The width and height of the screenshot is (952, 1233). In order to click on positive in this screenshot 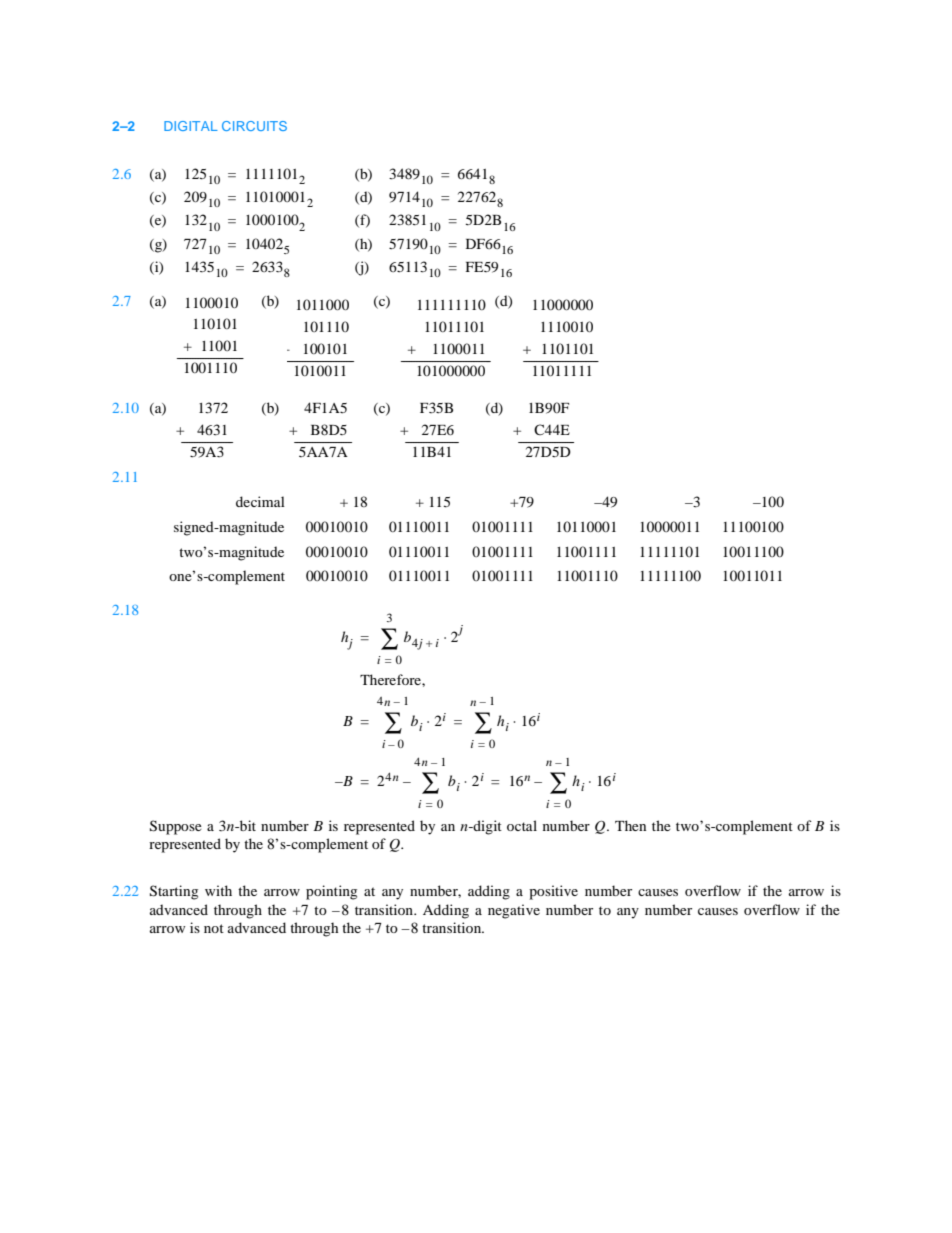, I will do `click(553, 892)`.
